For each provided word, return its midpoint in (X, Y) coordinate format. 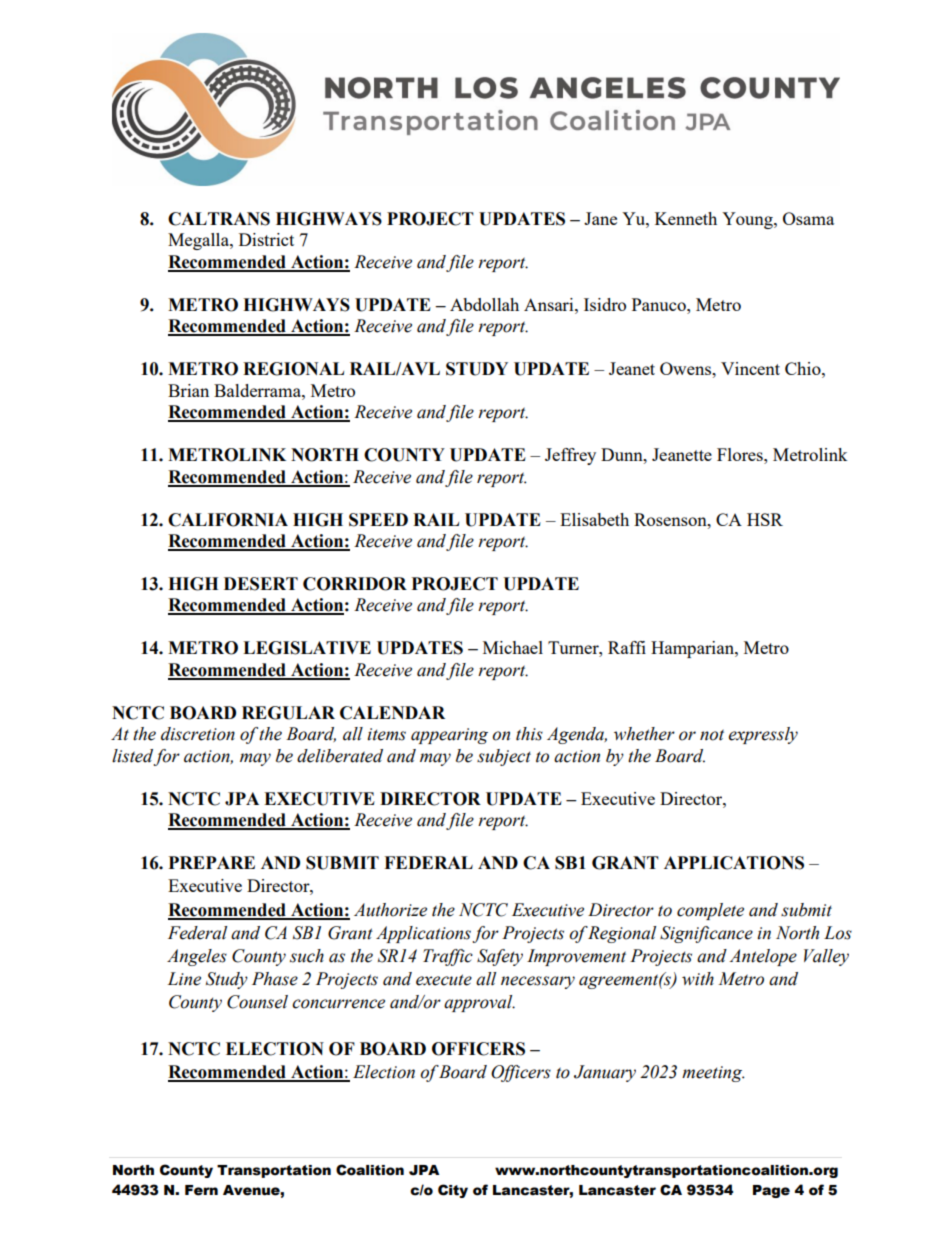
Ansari (550, 304)
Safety (500, 957)
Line (184, 979)
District (266, 239)
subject (504, 757)
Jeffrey (570, 456)
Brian (188, 390)
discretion (198, 734)
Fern (201, 1190)
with (698, 979)
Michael (513, 647)
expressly (763, 735)
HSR (765, 519)
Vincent (750, 368)
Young (748, 220)
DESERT (261, 584)
